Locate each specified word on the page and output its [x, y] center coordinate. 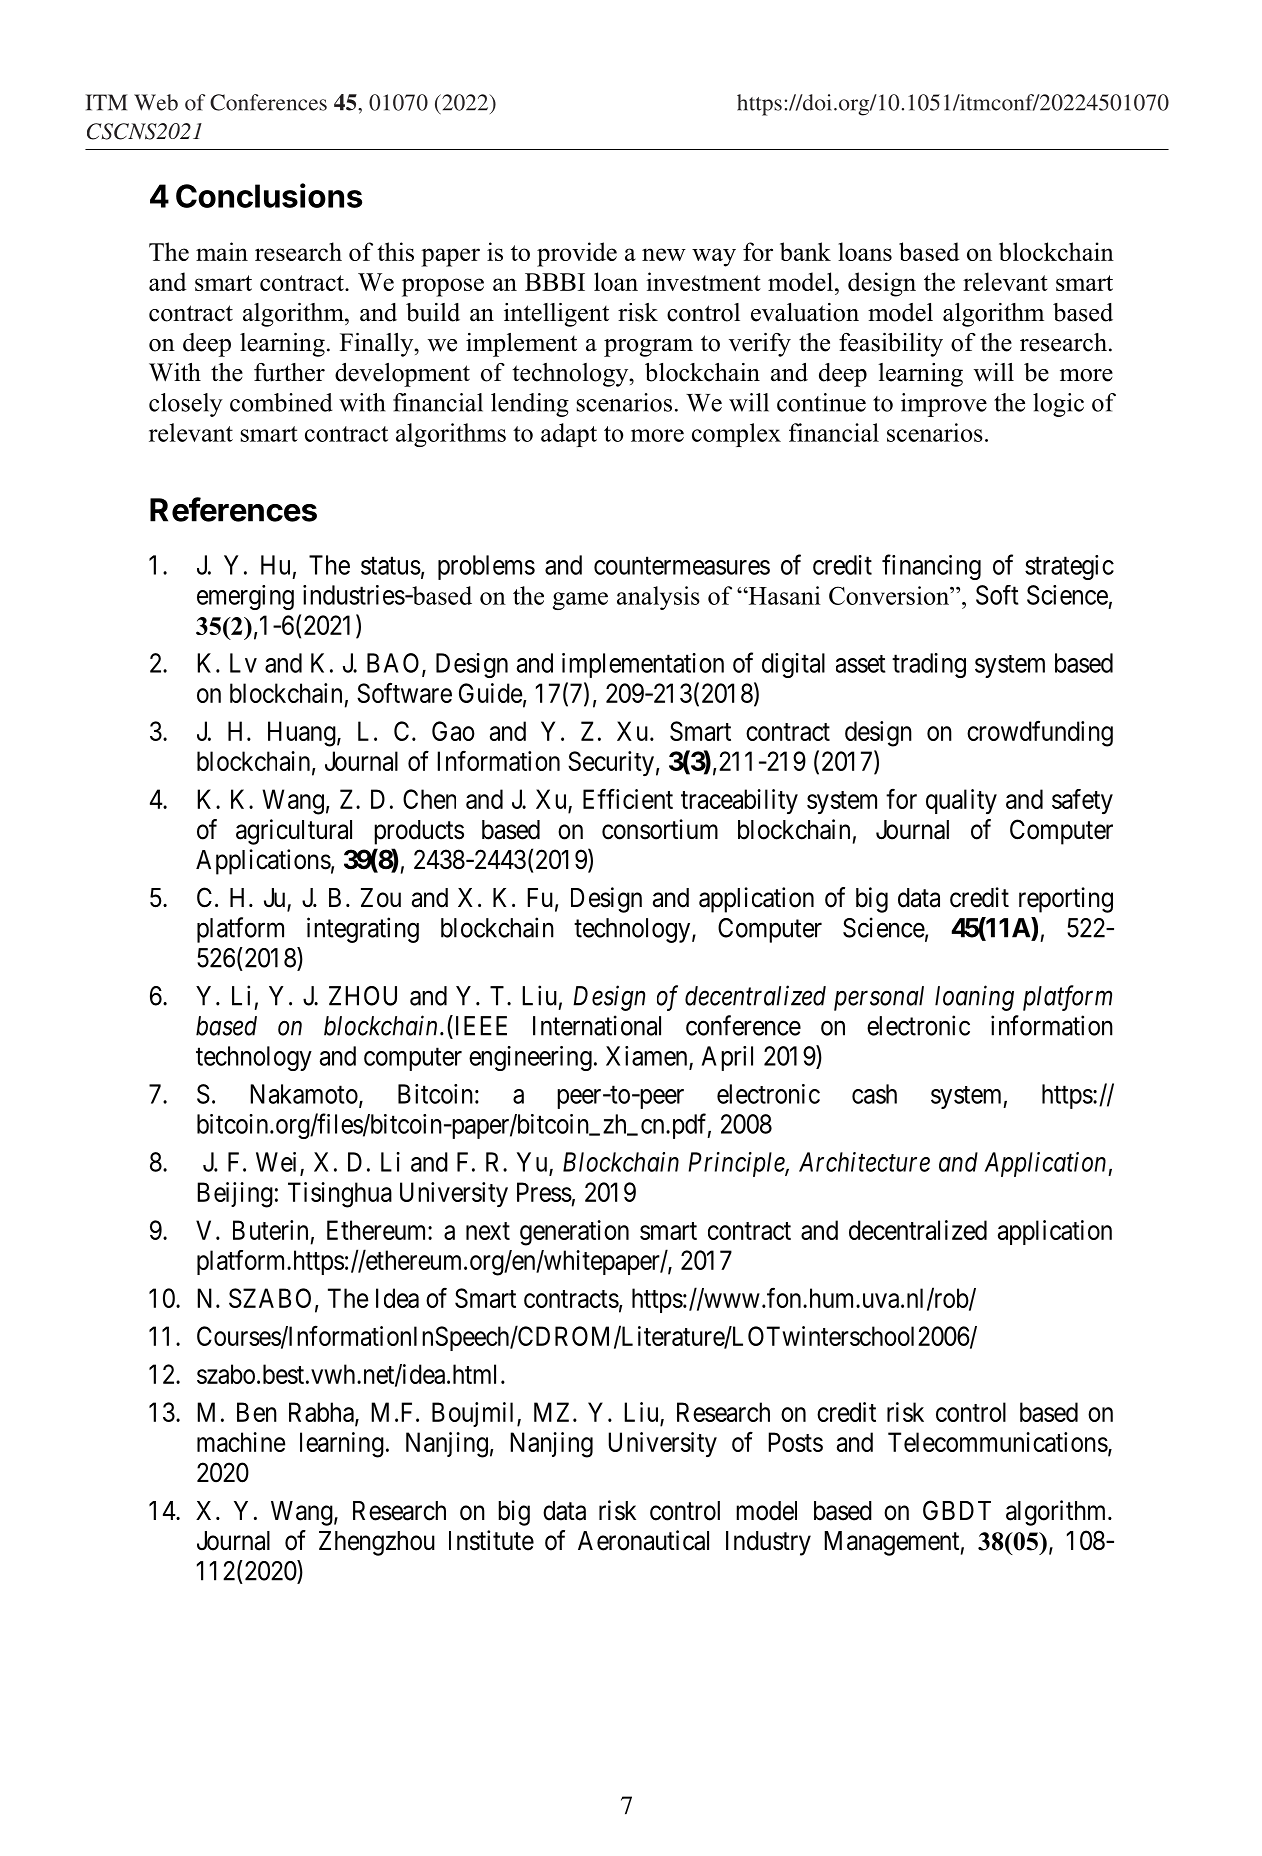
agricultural [294, 832]
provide [577, 254]
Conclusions [269, 195]
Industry [768, 1543]
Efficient [628, 798]
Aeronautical [643, 1540]
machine [241, 1442]
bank [805, 251]
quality [961, 801]
